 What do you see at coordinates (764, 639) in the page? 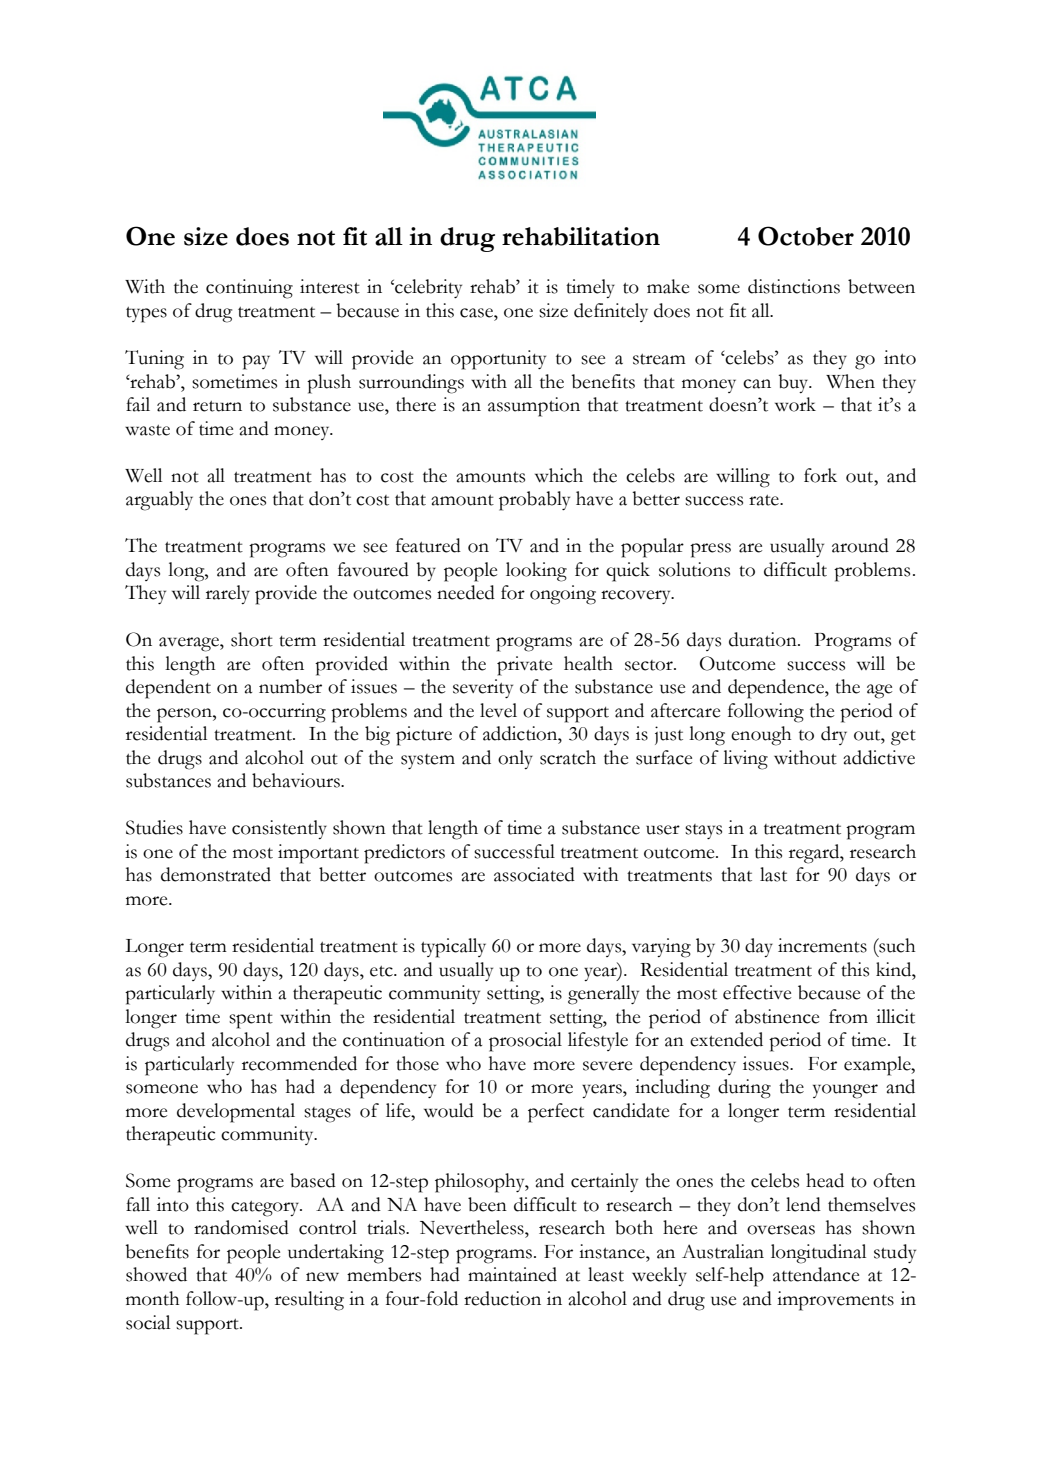
I see `duration` at bounding box center [764, 639].
